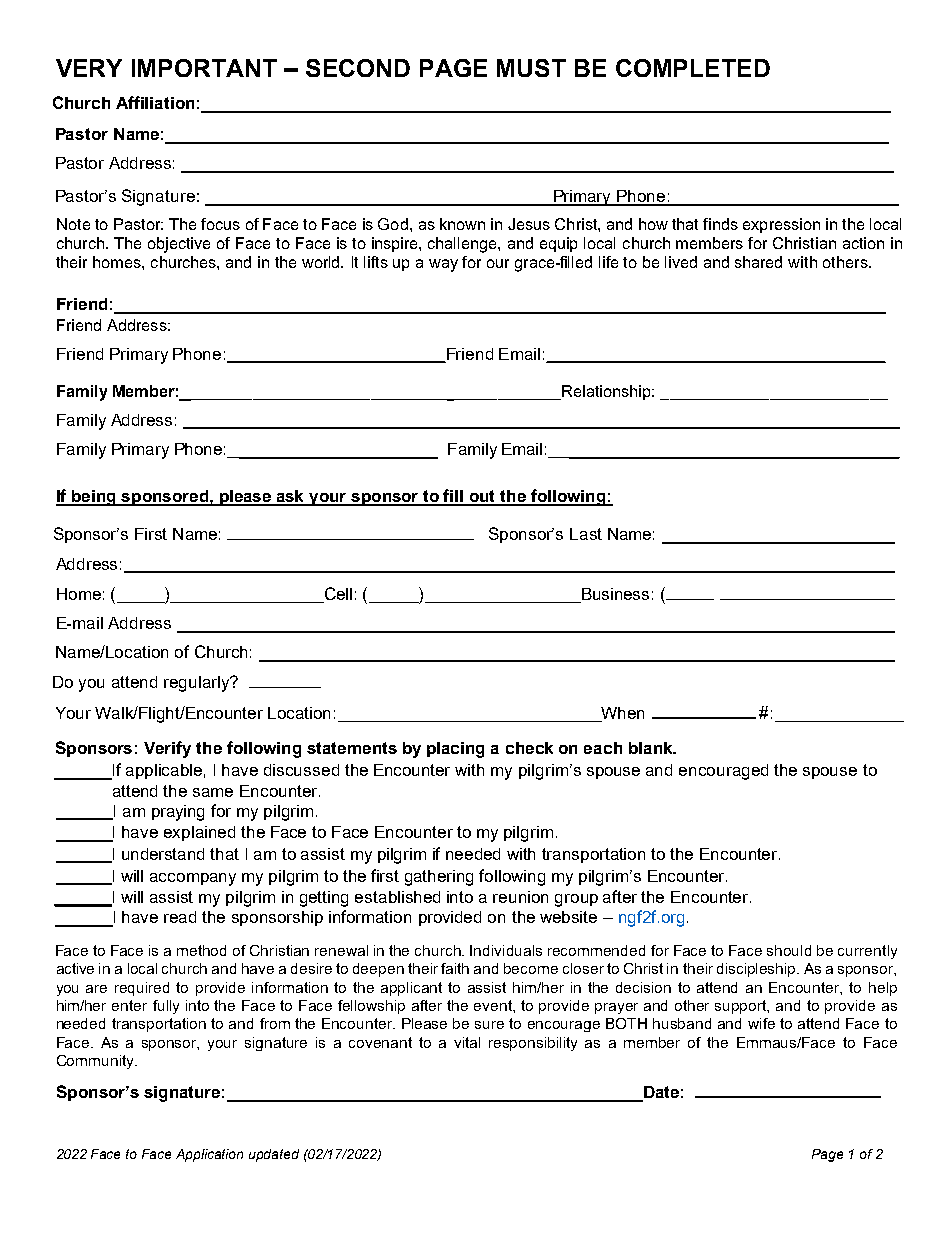 Image resolution: width=952 pixels, height=1233 pixels. I want to click on shared, so click(758, 262).
